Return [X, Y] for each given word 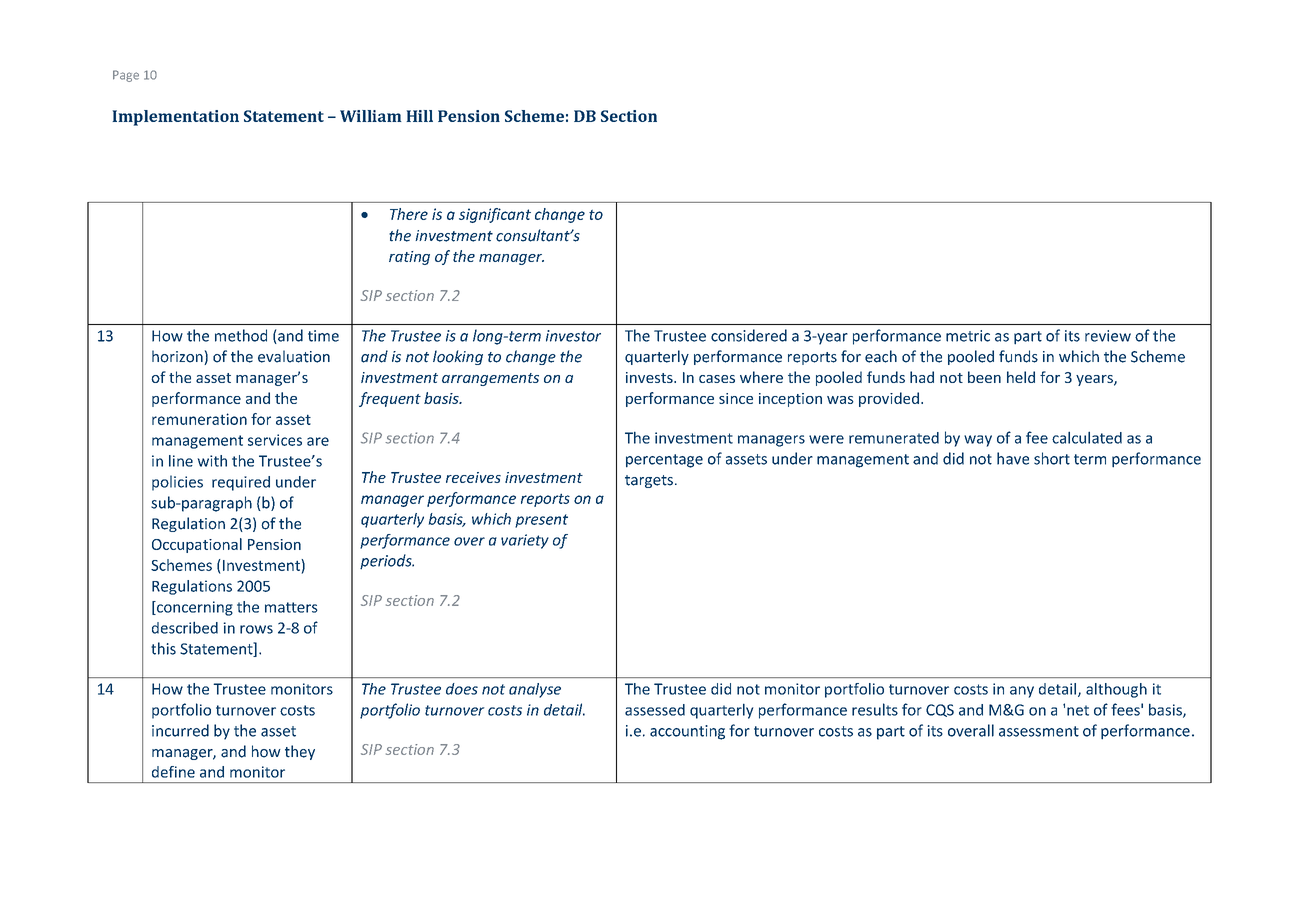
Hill [419, 116]
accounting [687, 732]
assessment [1039, 731]
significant [495, 215]
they [300, 752]
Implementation [175, 118]
